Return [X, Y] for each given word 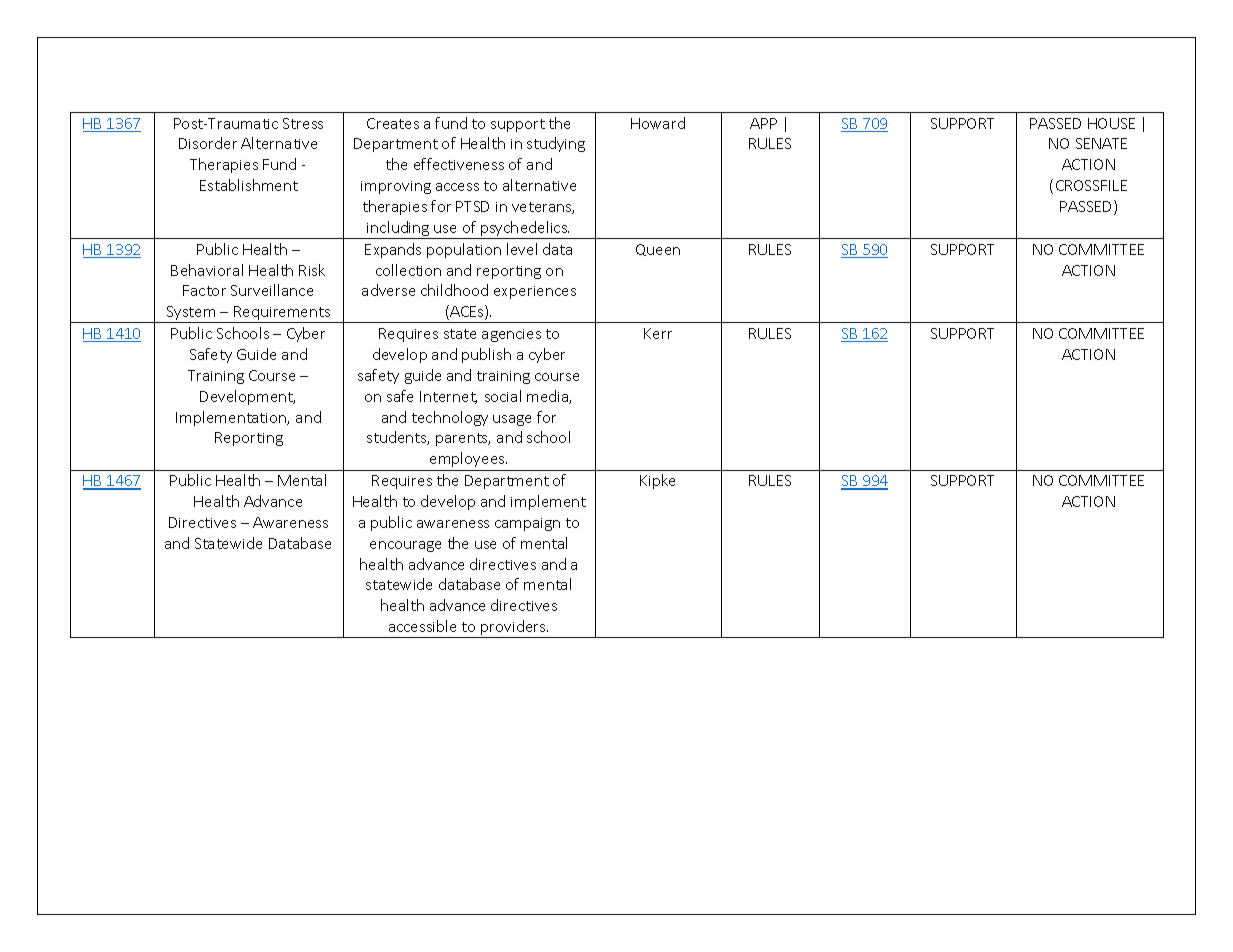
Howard [658, 123]
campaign [527, 524]
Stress [303, 123]
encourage [405, 546]
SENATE [1101, 143]
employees [468, 459]
